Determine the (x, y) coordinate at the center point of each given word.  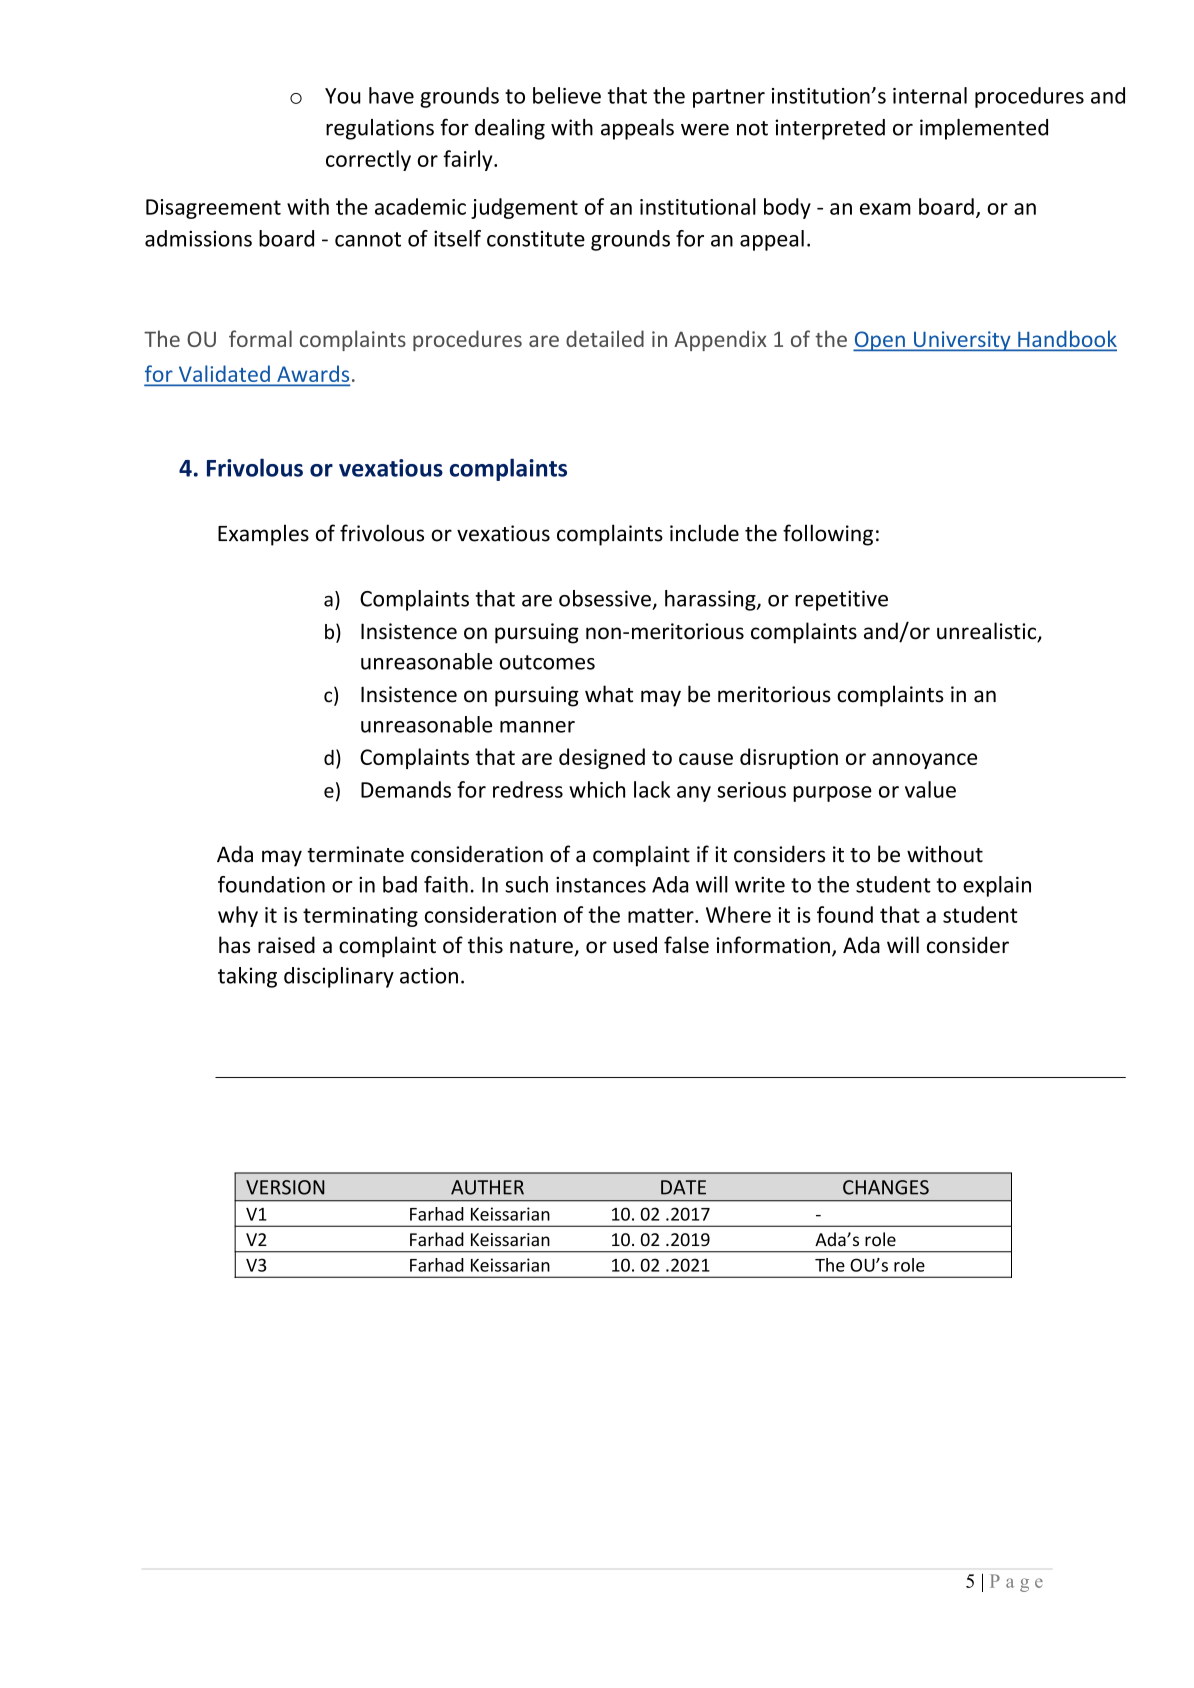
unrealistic (988, 632)
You (343, 96)
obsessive (605, 598)
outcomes (547, 662)
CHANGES (886, 1187)
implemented (984, 129)
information (773, 945)
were (705, 130)
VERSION (285, 1187)
